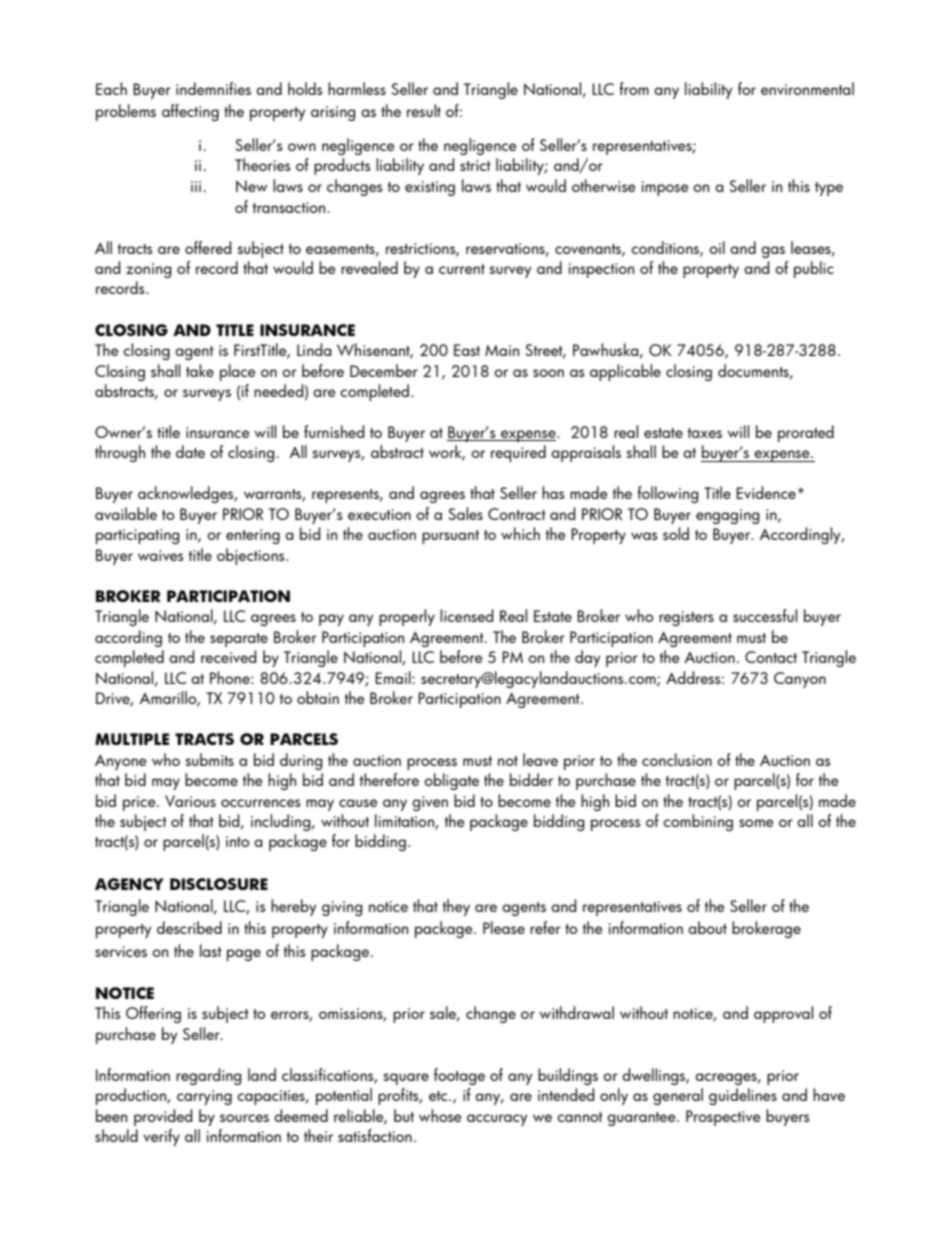 The image size is (952, 1233). I want to click on taxes, so click(705, 433).
